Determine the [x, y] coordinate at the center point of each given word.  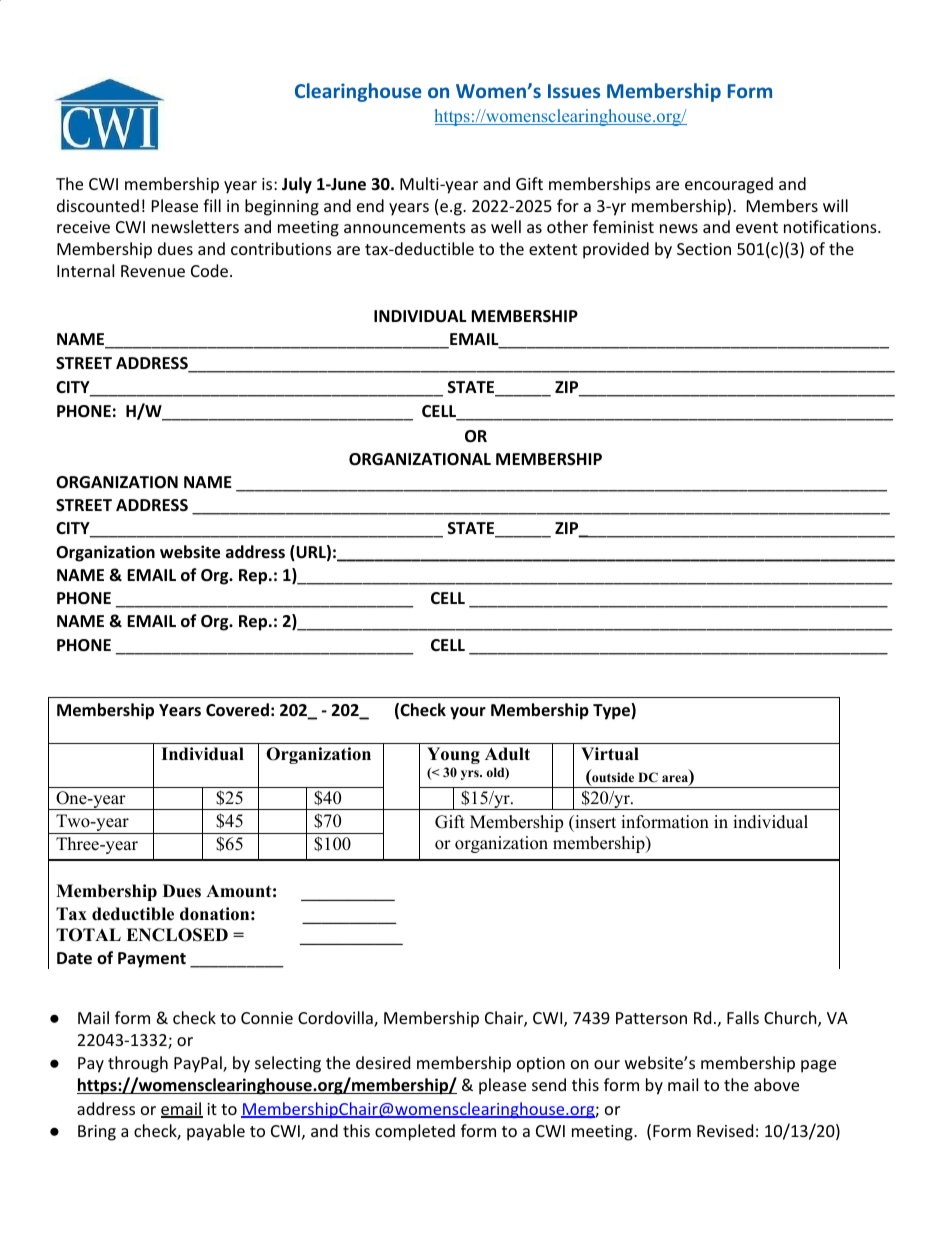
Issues [574, 91]
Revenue [153, 271]
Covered [237, 710]
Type [612, 711]
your [468, 713]
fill [212, 205]
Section [704, 249]
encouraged [729, 185]
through [138, 1064]
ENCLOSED [177, 935]
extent [553, 249]
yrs [471, 775]
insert [594, 823]
